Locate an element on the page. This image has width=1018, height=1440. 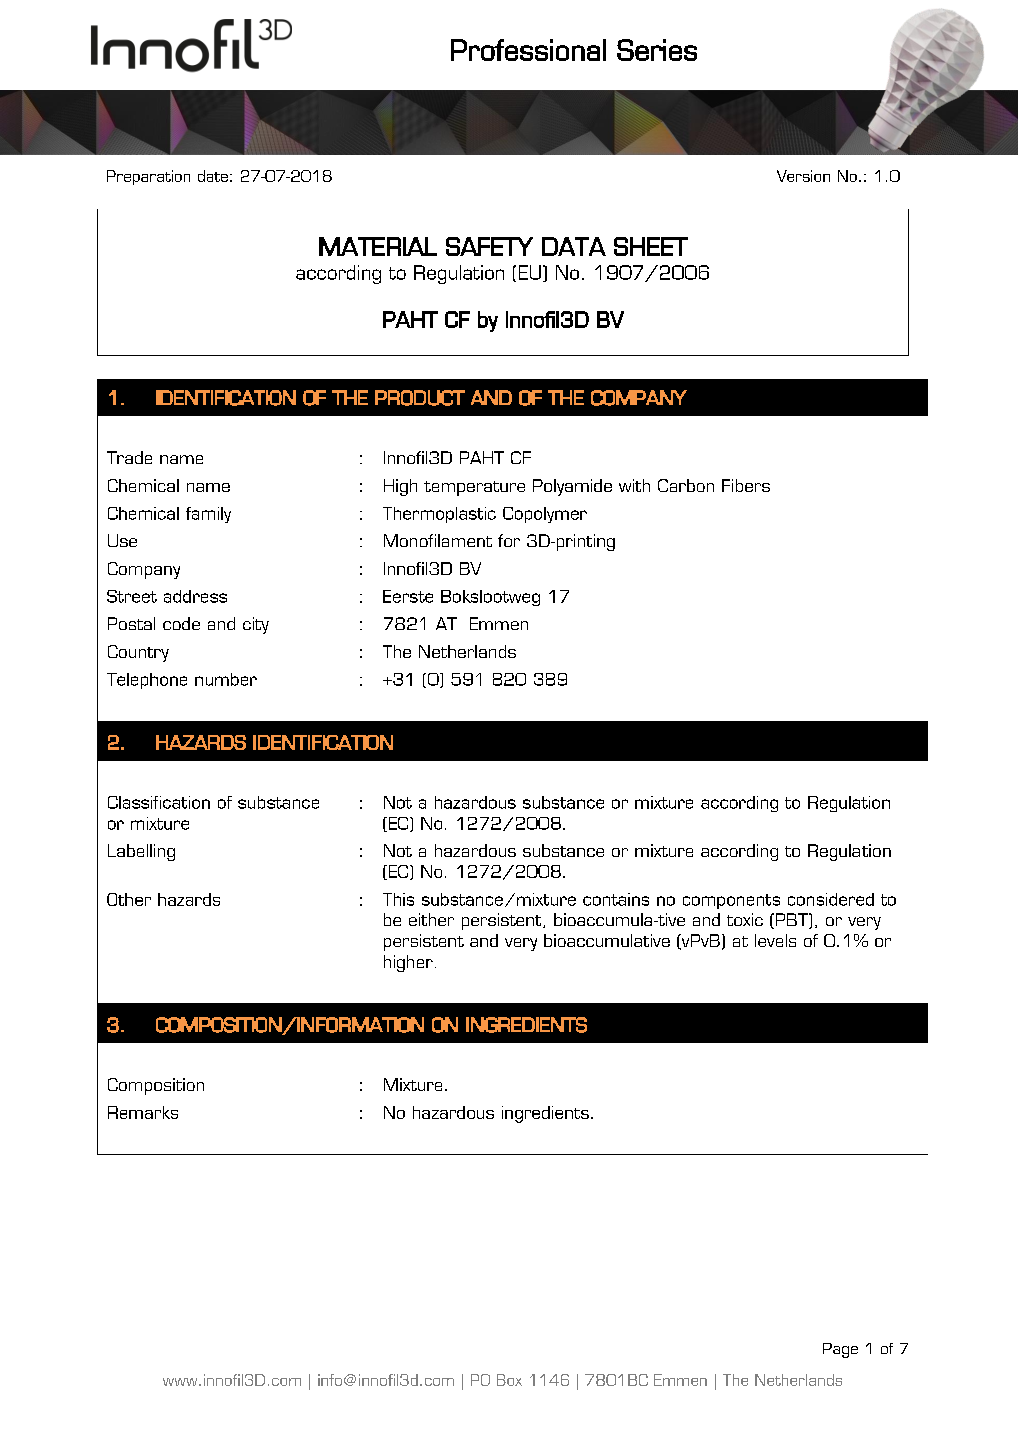
toxic is located at coordinates (745, 919).
